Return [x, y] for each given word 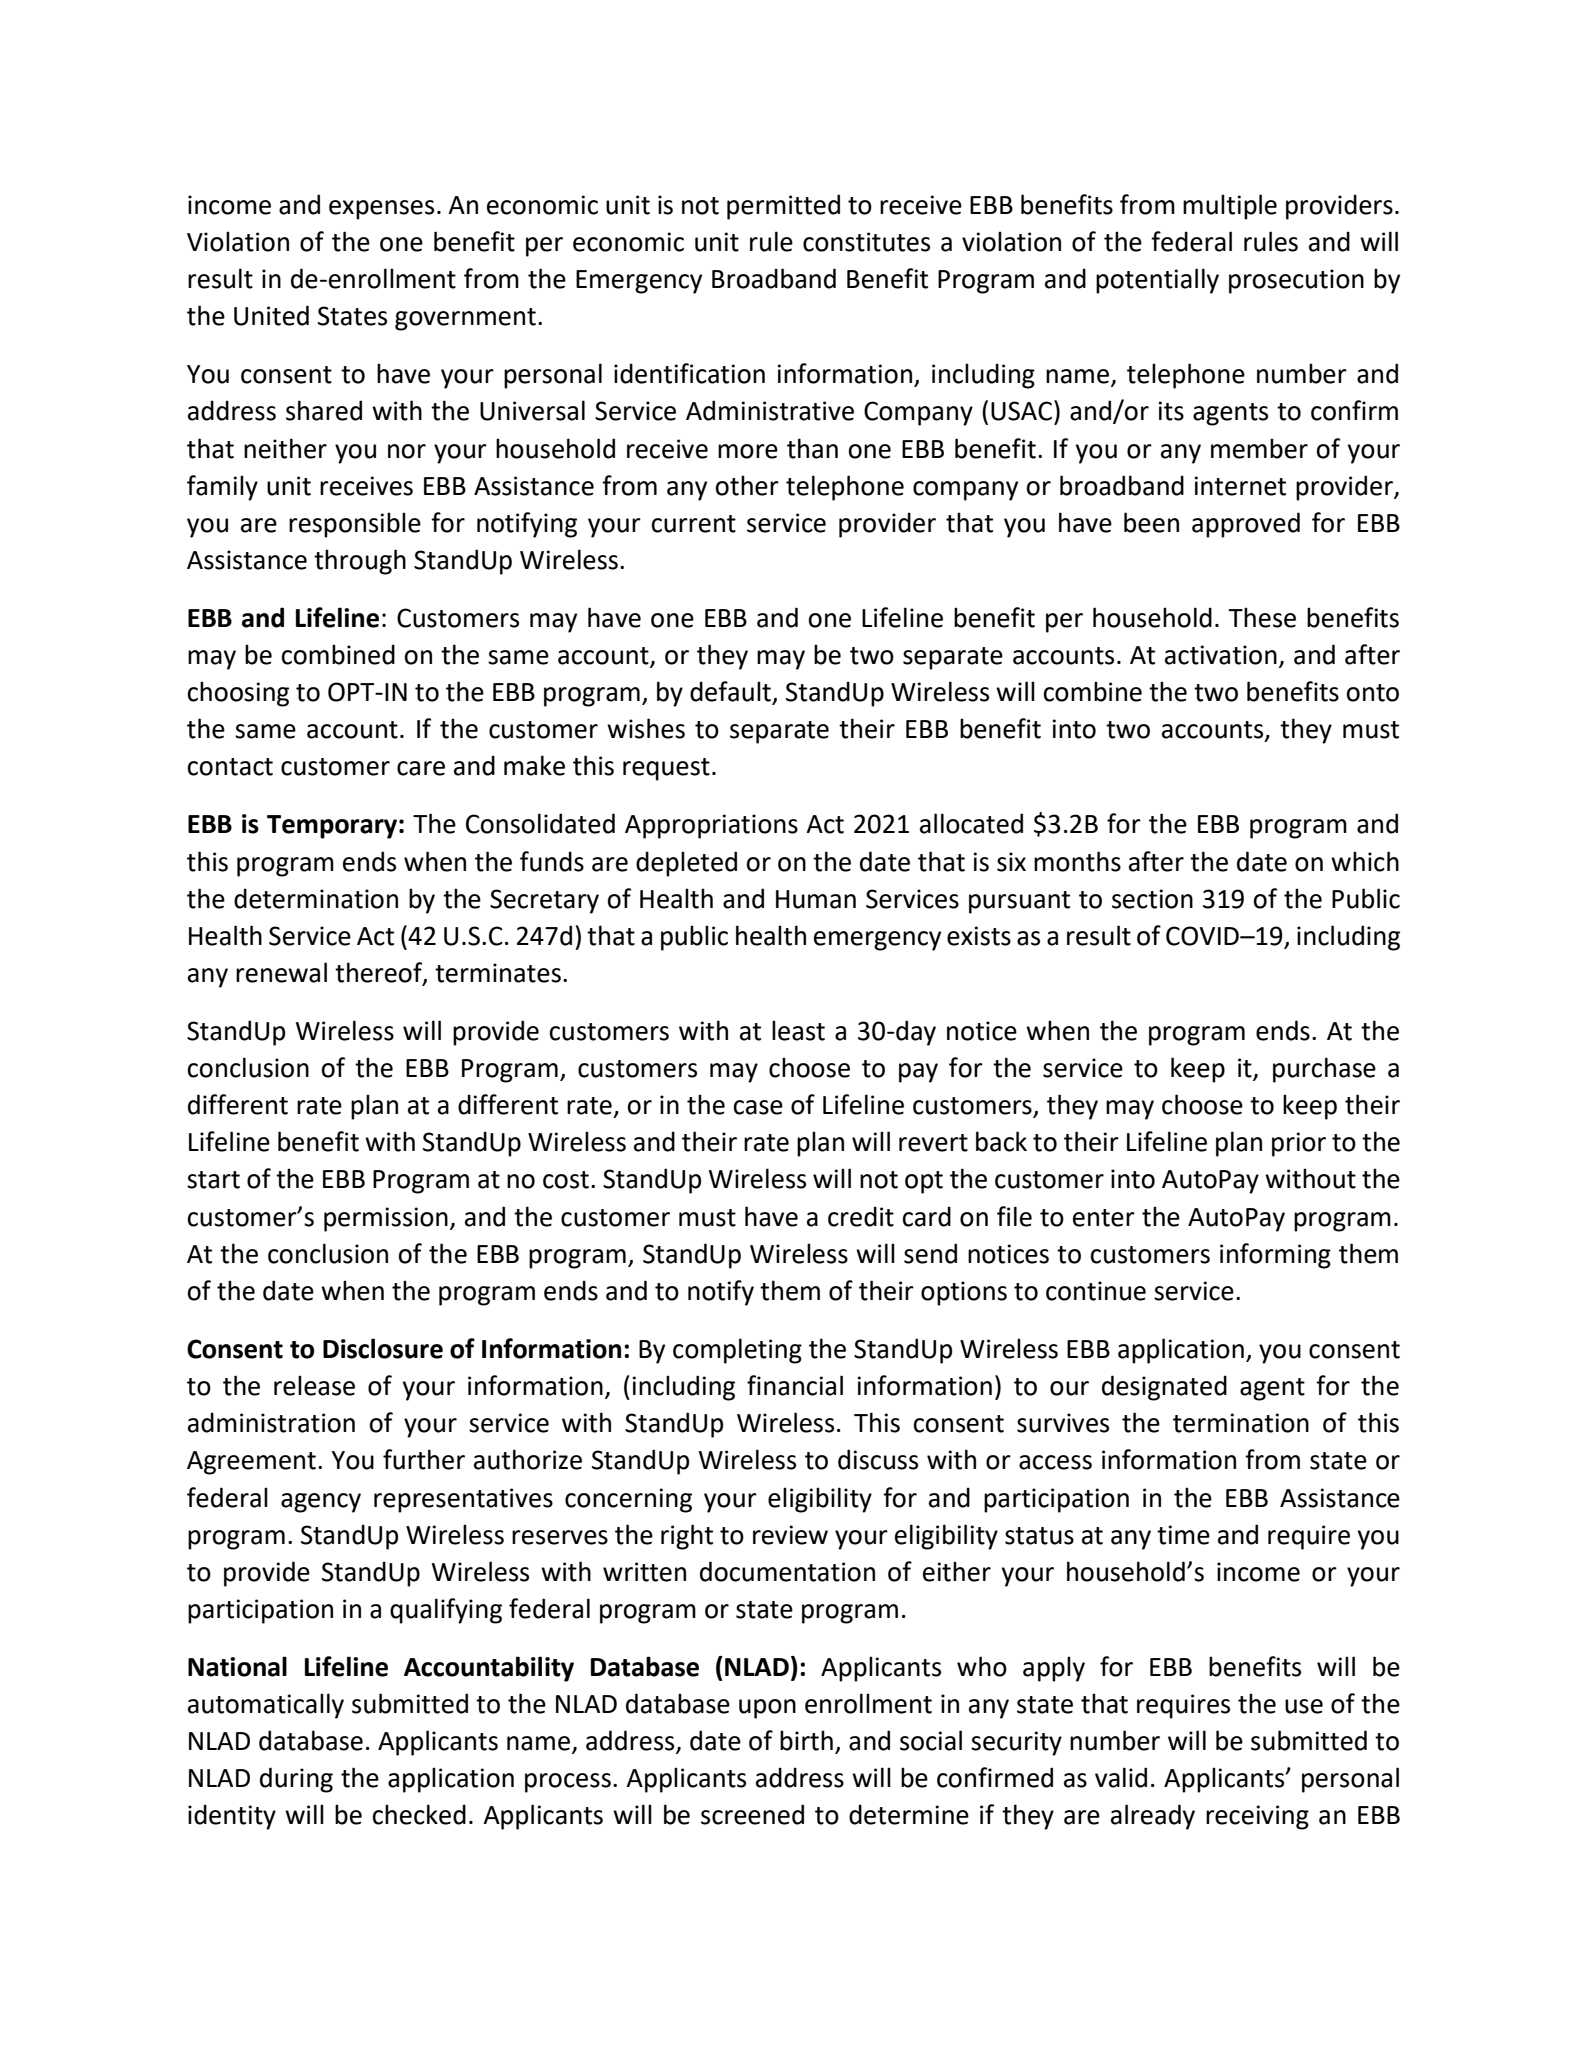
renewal [281, 972]
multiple [1230, 207]
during [296, 1780]
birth [806, 1740]
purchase [1324, 1070]
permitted [783, 207]
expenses [381, 210]
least [798, 1030]
